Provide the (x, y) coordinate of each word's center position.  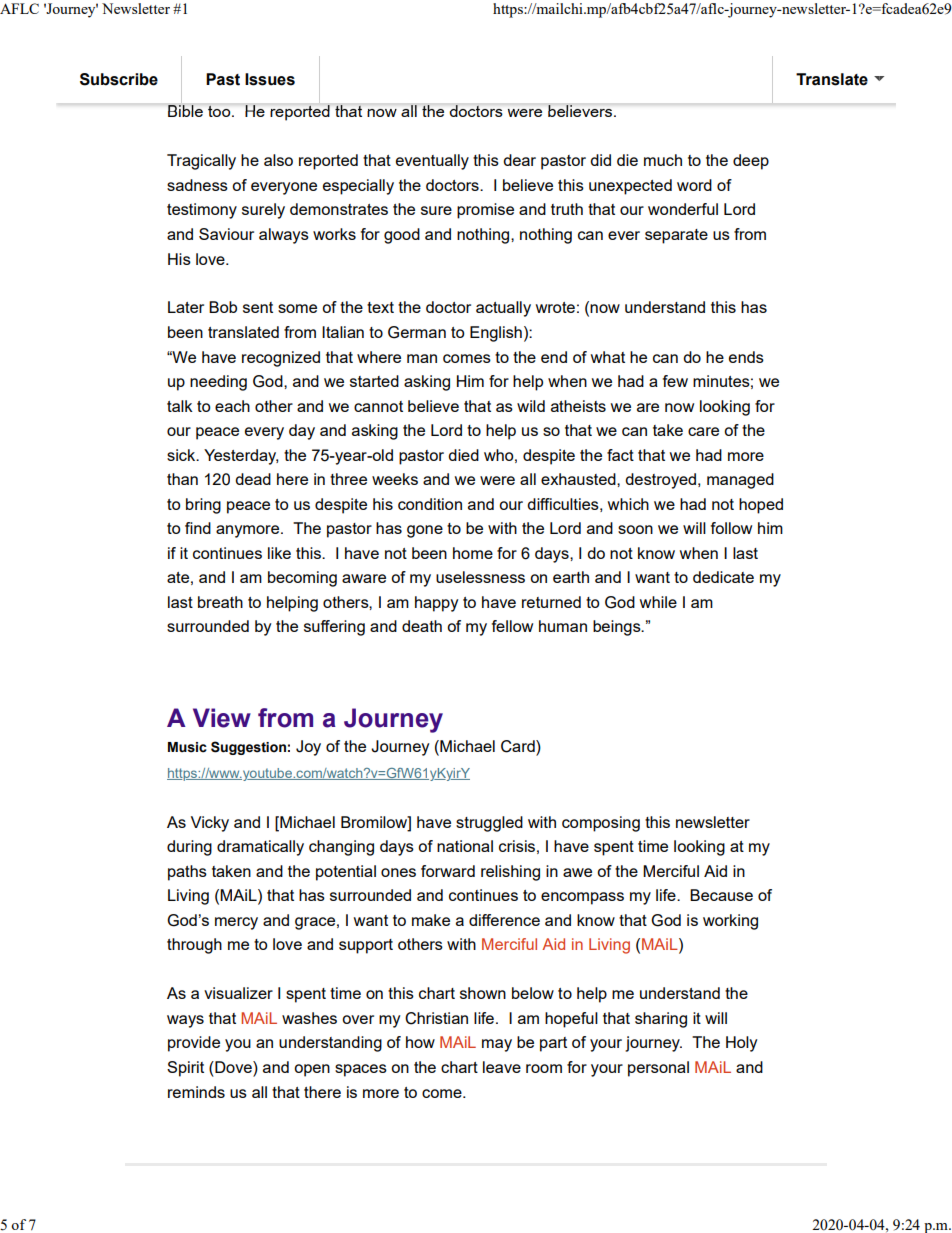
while (658, 602)
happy (436, 604)
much (663, 160)
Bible (185, 111)
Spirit (185, 1069)
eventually (432, 162)
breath (220, 602)
